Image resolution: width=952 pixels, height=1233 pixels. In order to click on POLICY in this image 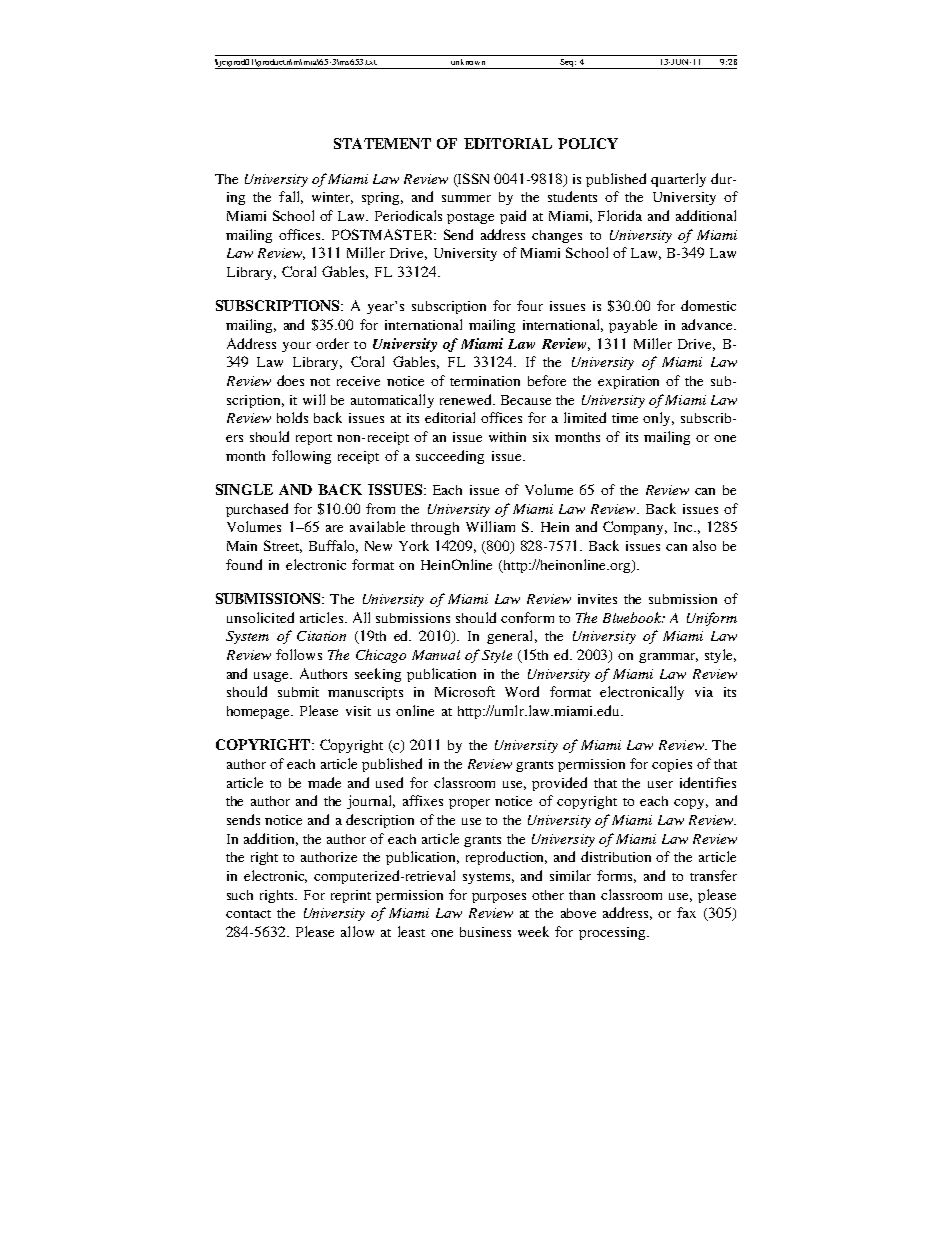, I will do `click(588, 143)`.
